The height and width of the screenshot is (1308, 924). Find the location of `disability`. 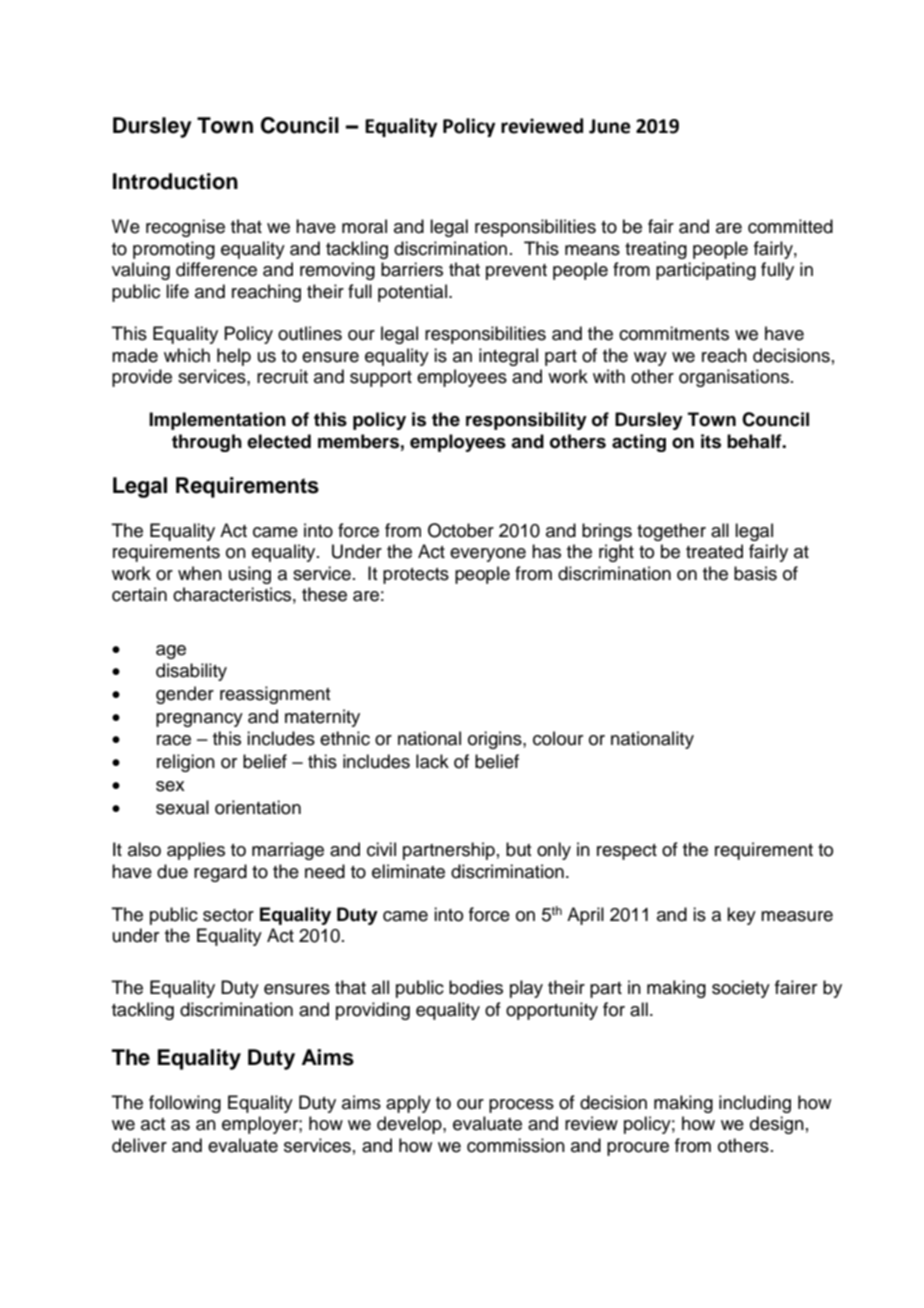

disability is located at coordinates (191, 672).
